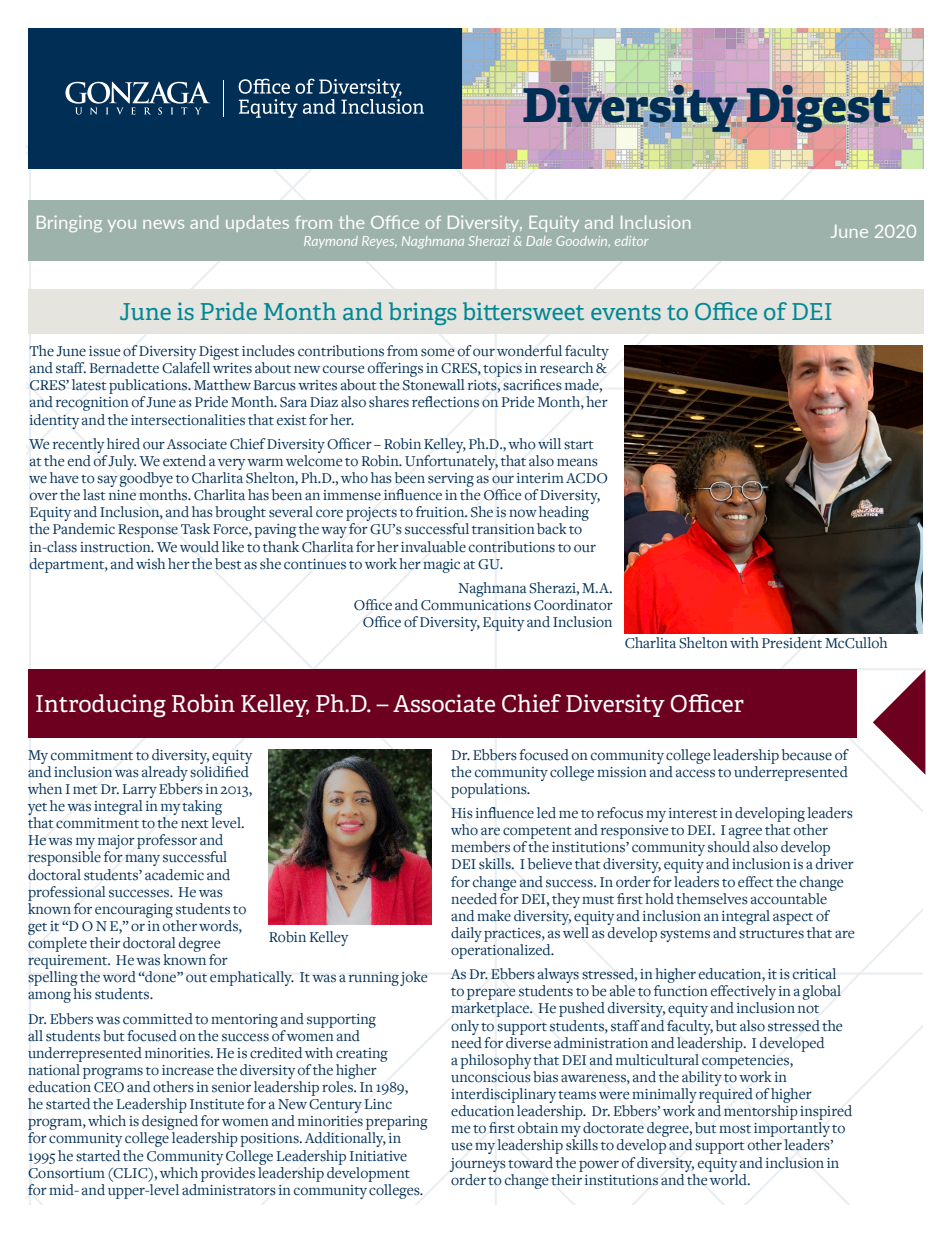 The width and height of the image is (952, 1233). What do you see at coordinates (478, 1165) in the image?
I see `journeys` at bounding box center [478, 1165].
